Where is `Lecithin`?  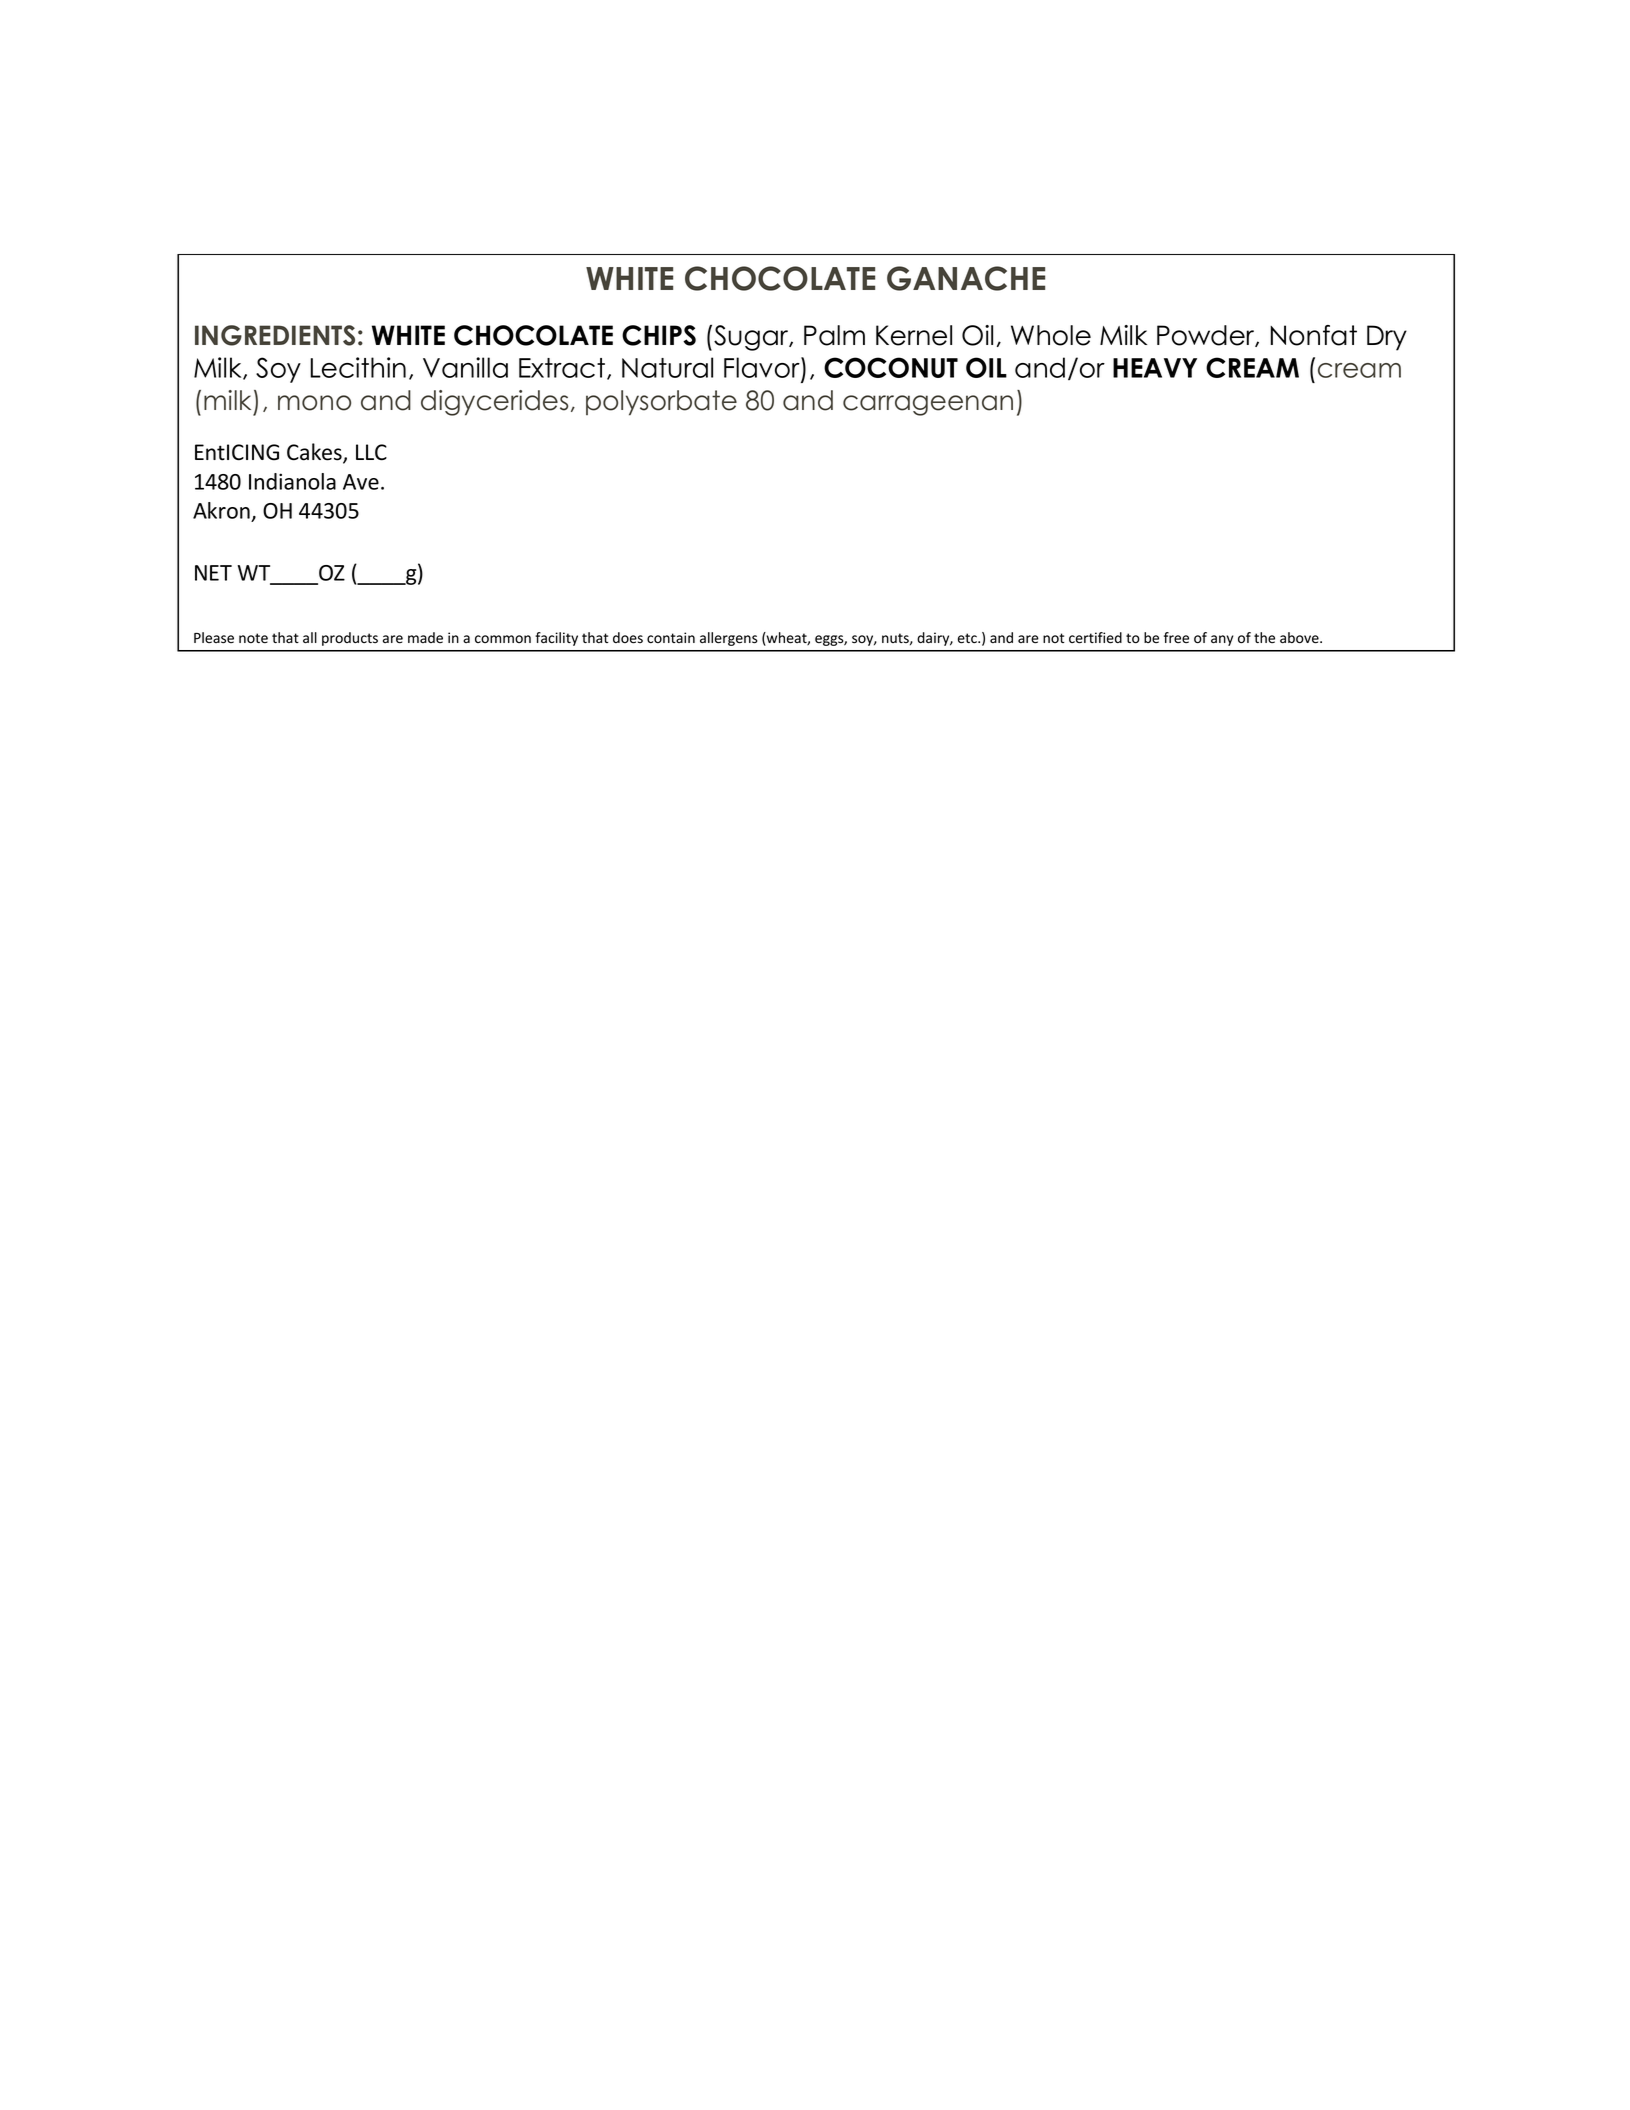 Lecithin is located at coordinates (358, 367).
